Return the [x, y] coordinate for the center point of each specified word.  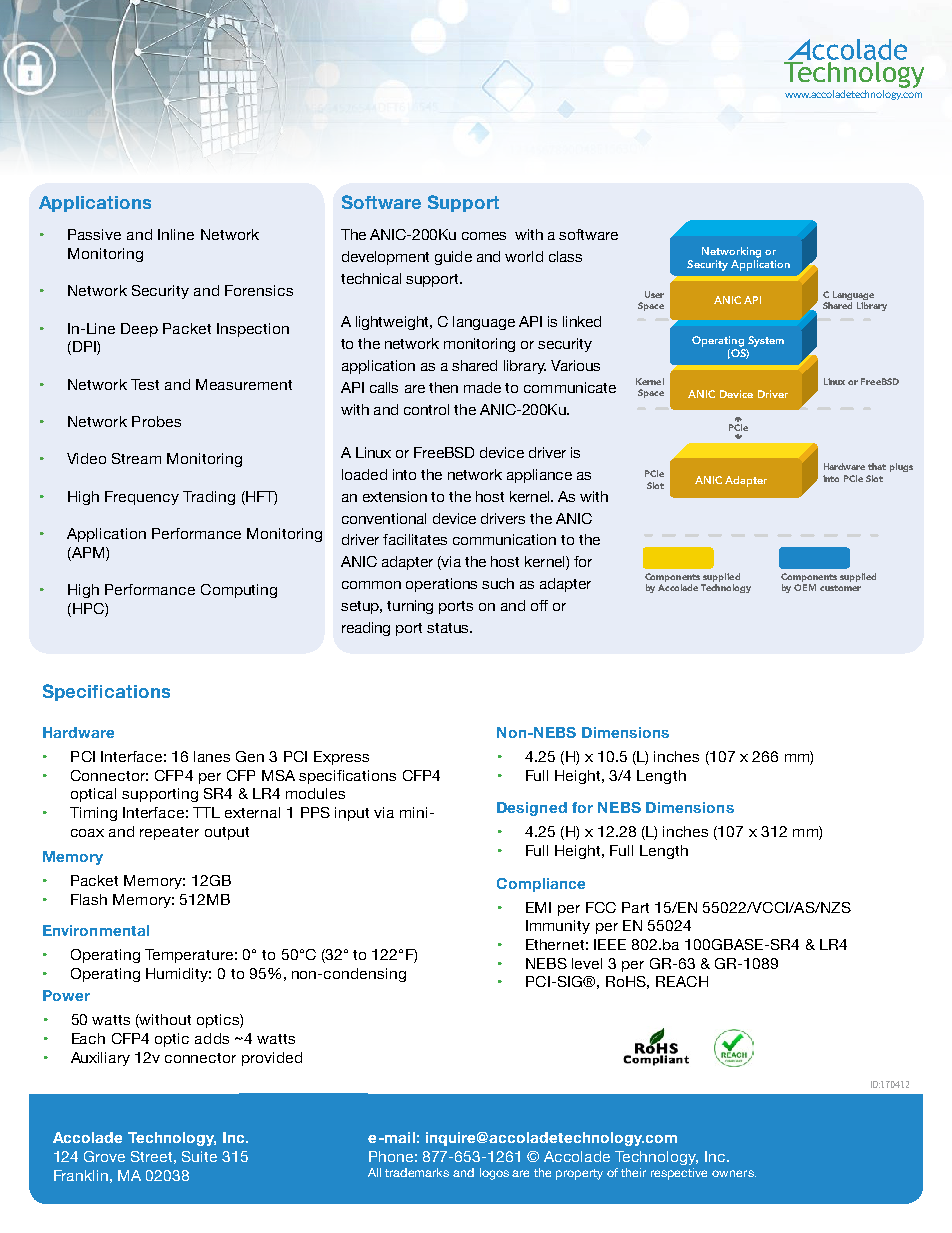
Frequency [142, 498]
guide [453, 258]
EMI [538, 907]
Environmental [96, 930]
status [449, 628]
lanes [212, 756]
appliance [539, 476]
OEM [805, 587]
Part [635, 907]
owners [734, 1173]
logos [494, 1174]
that [877, 466]
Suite [199, 1156]
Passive [94, 234]
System [766, 341]
